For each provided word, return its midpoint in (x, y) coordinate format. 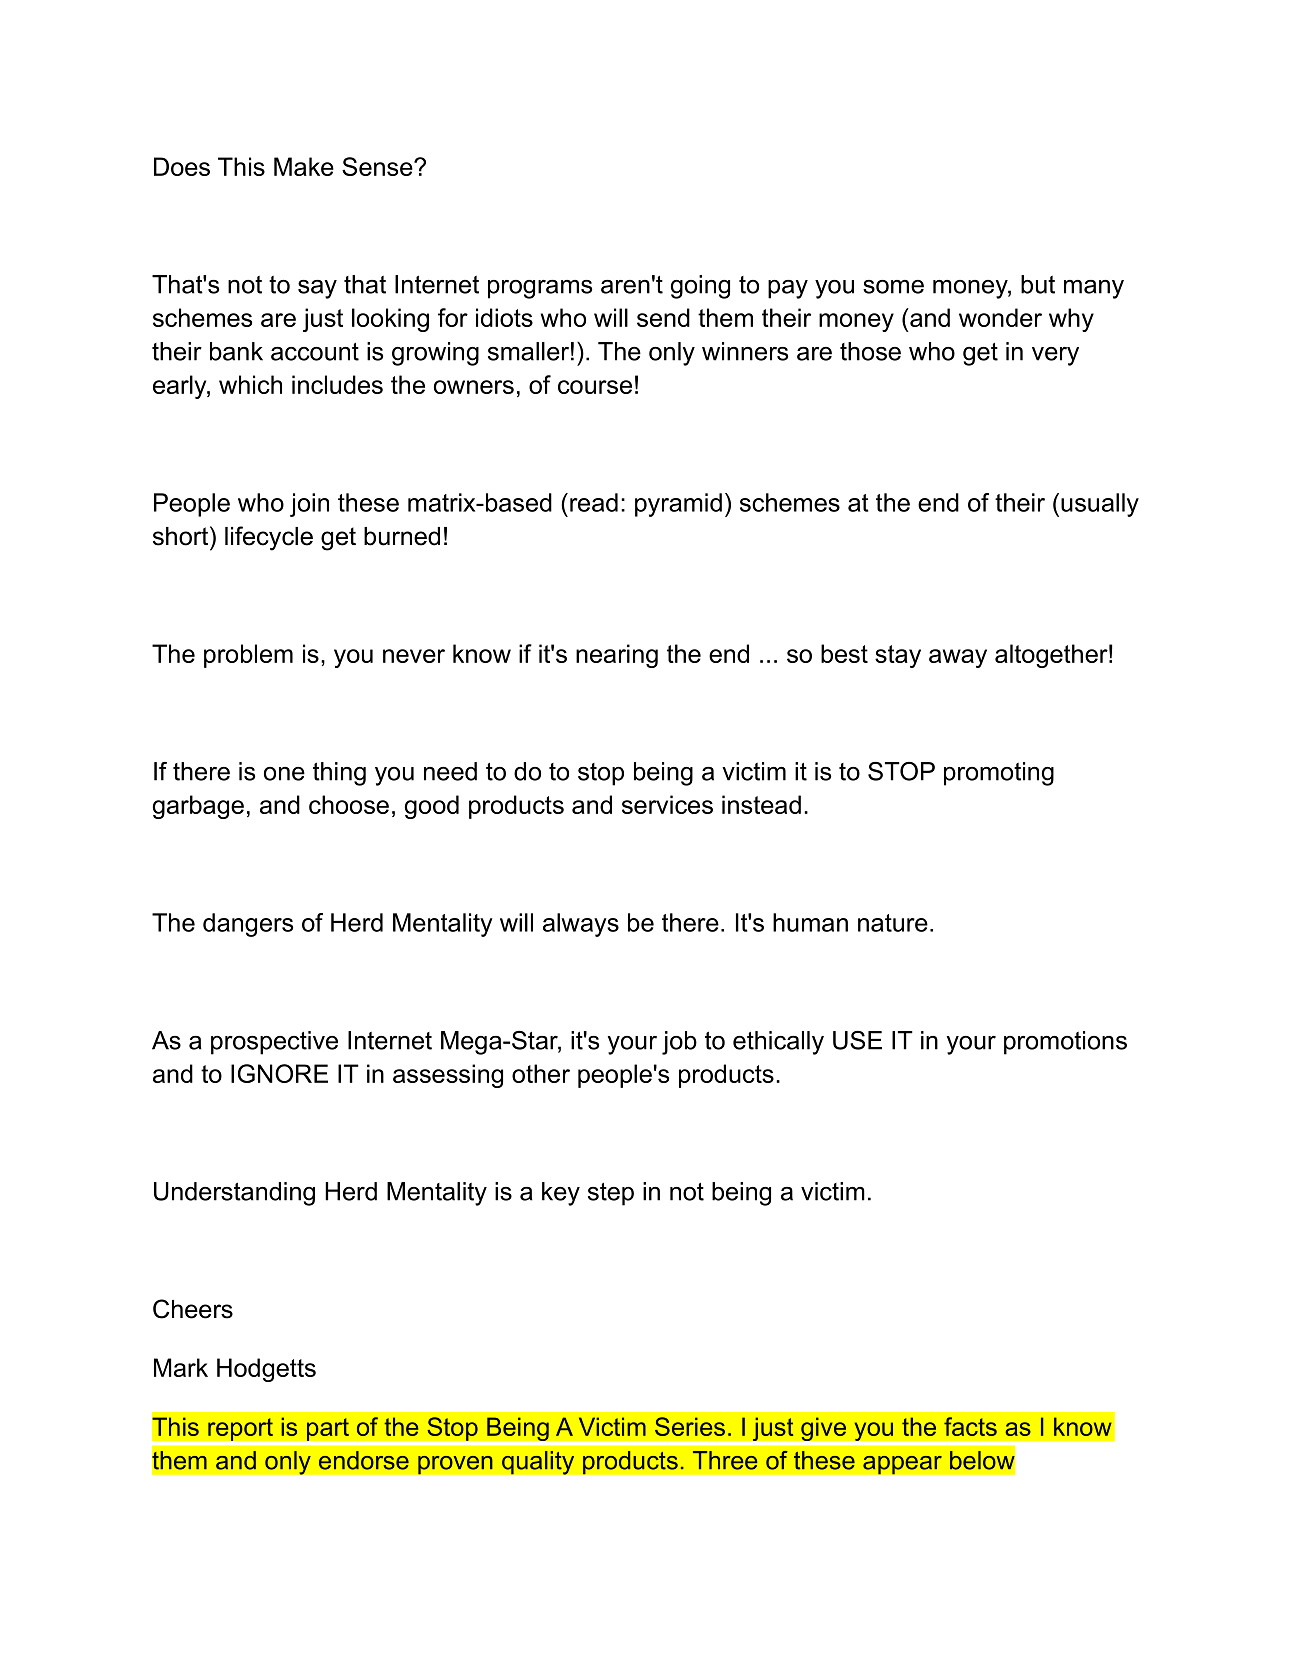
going (700, 287)
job (679, 1043)
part (327, 1429)
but (1038, 284)
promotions (1065, 1043)
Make (304, 166)
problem (248, 656)
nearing (617, 656)
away (958, 658)
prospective (274, 1043)
